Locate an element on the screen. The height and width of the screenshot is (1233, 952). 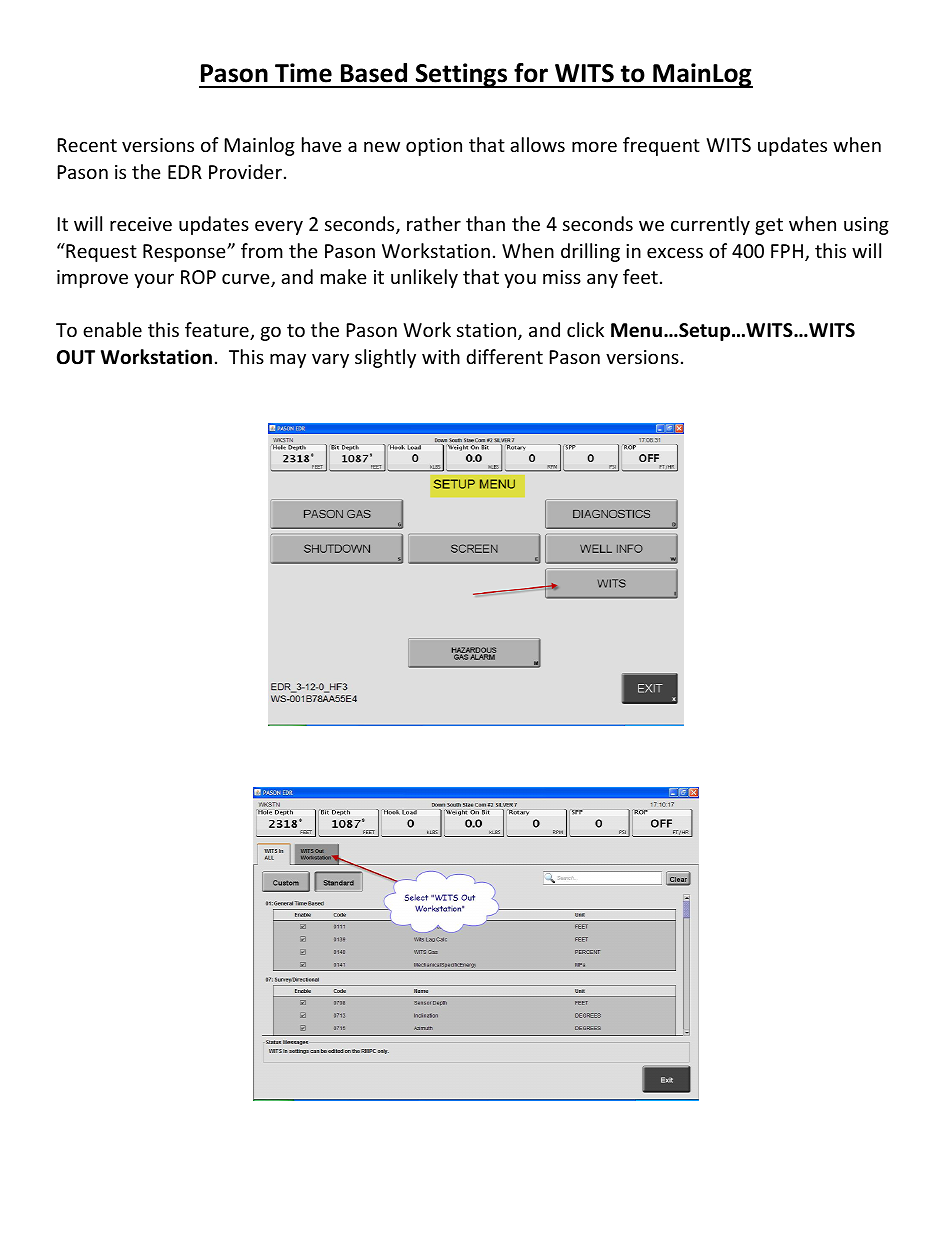
unlikely is located at coordinates (424, 278).
